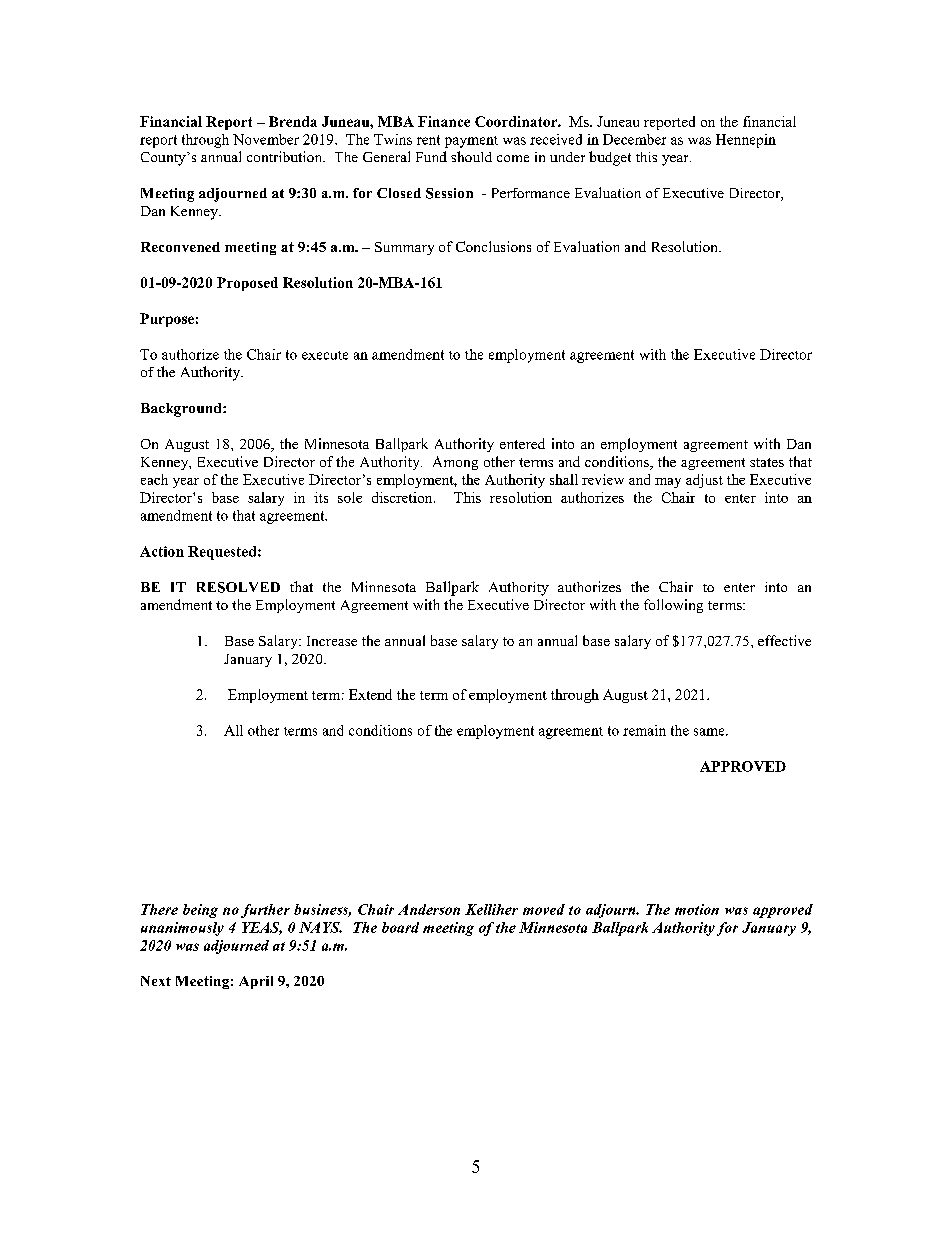 This screenshot has height=1233, width=952. I want to click on following, so click(673, 606).
